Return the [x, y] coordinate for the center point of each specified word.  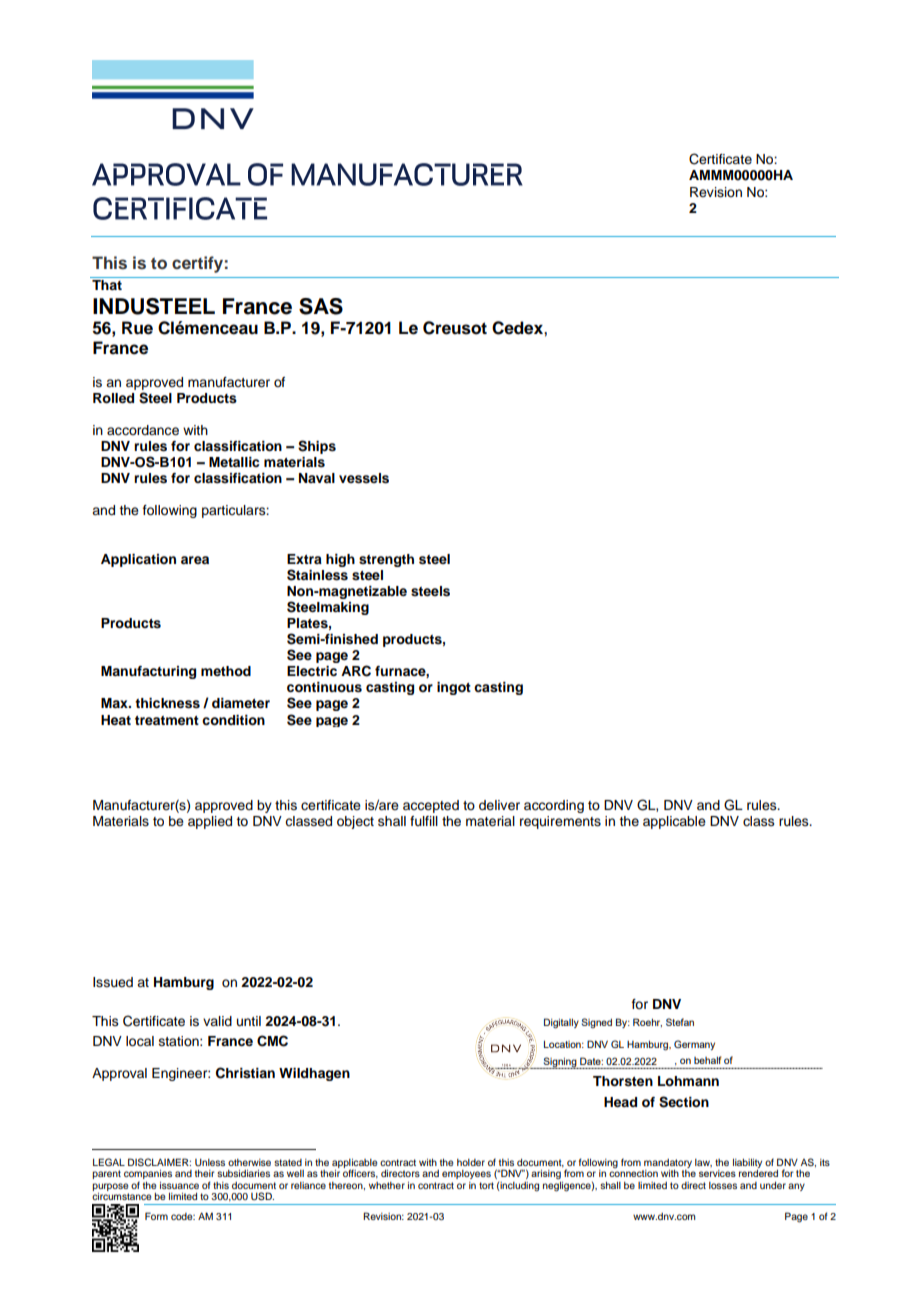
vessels [364, 478]
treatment [167, 720]
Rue [137, 328]
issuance [179, 1185]
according [554, 806]
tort [486, 1185]
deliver [499, 805]
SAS [321, 306]
